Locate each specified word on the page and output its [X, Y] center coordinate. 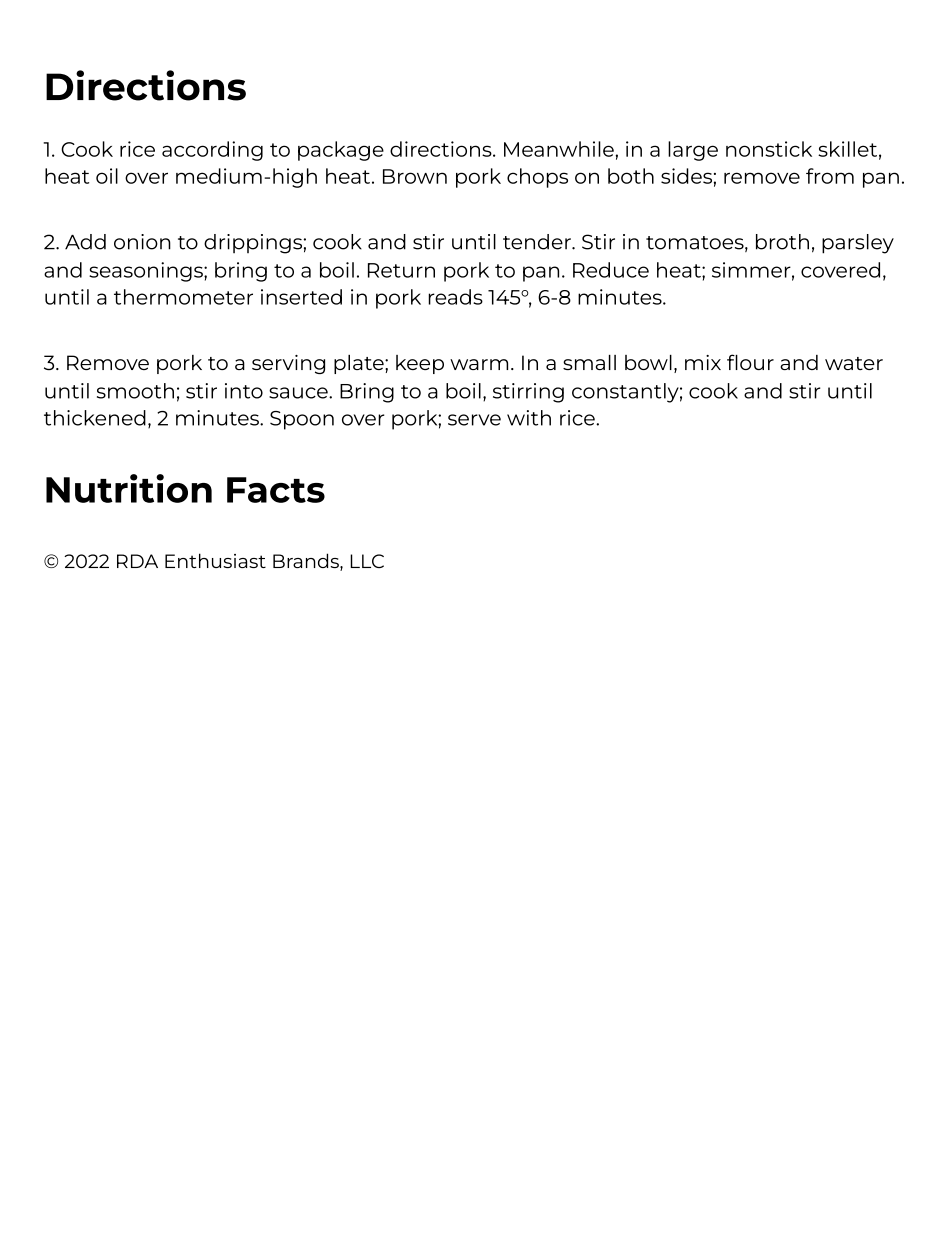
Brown [415, 176]
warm [479, 364]
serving [288, 364]
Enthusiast [215, 560]
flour [750, 362]
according [212, 151]
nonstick [769, 149]
